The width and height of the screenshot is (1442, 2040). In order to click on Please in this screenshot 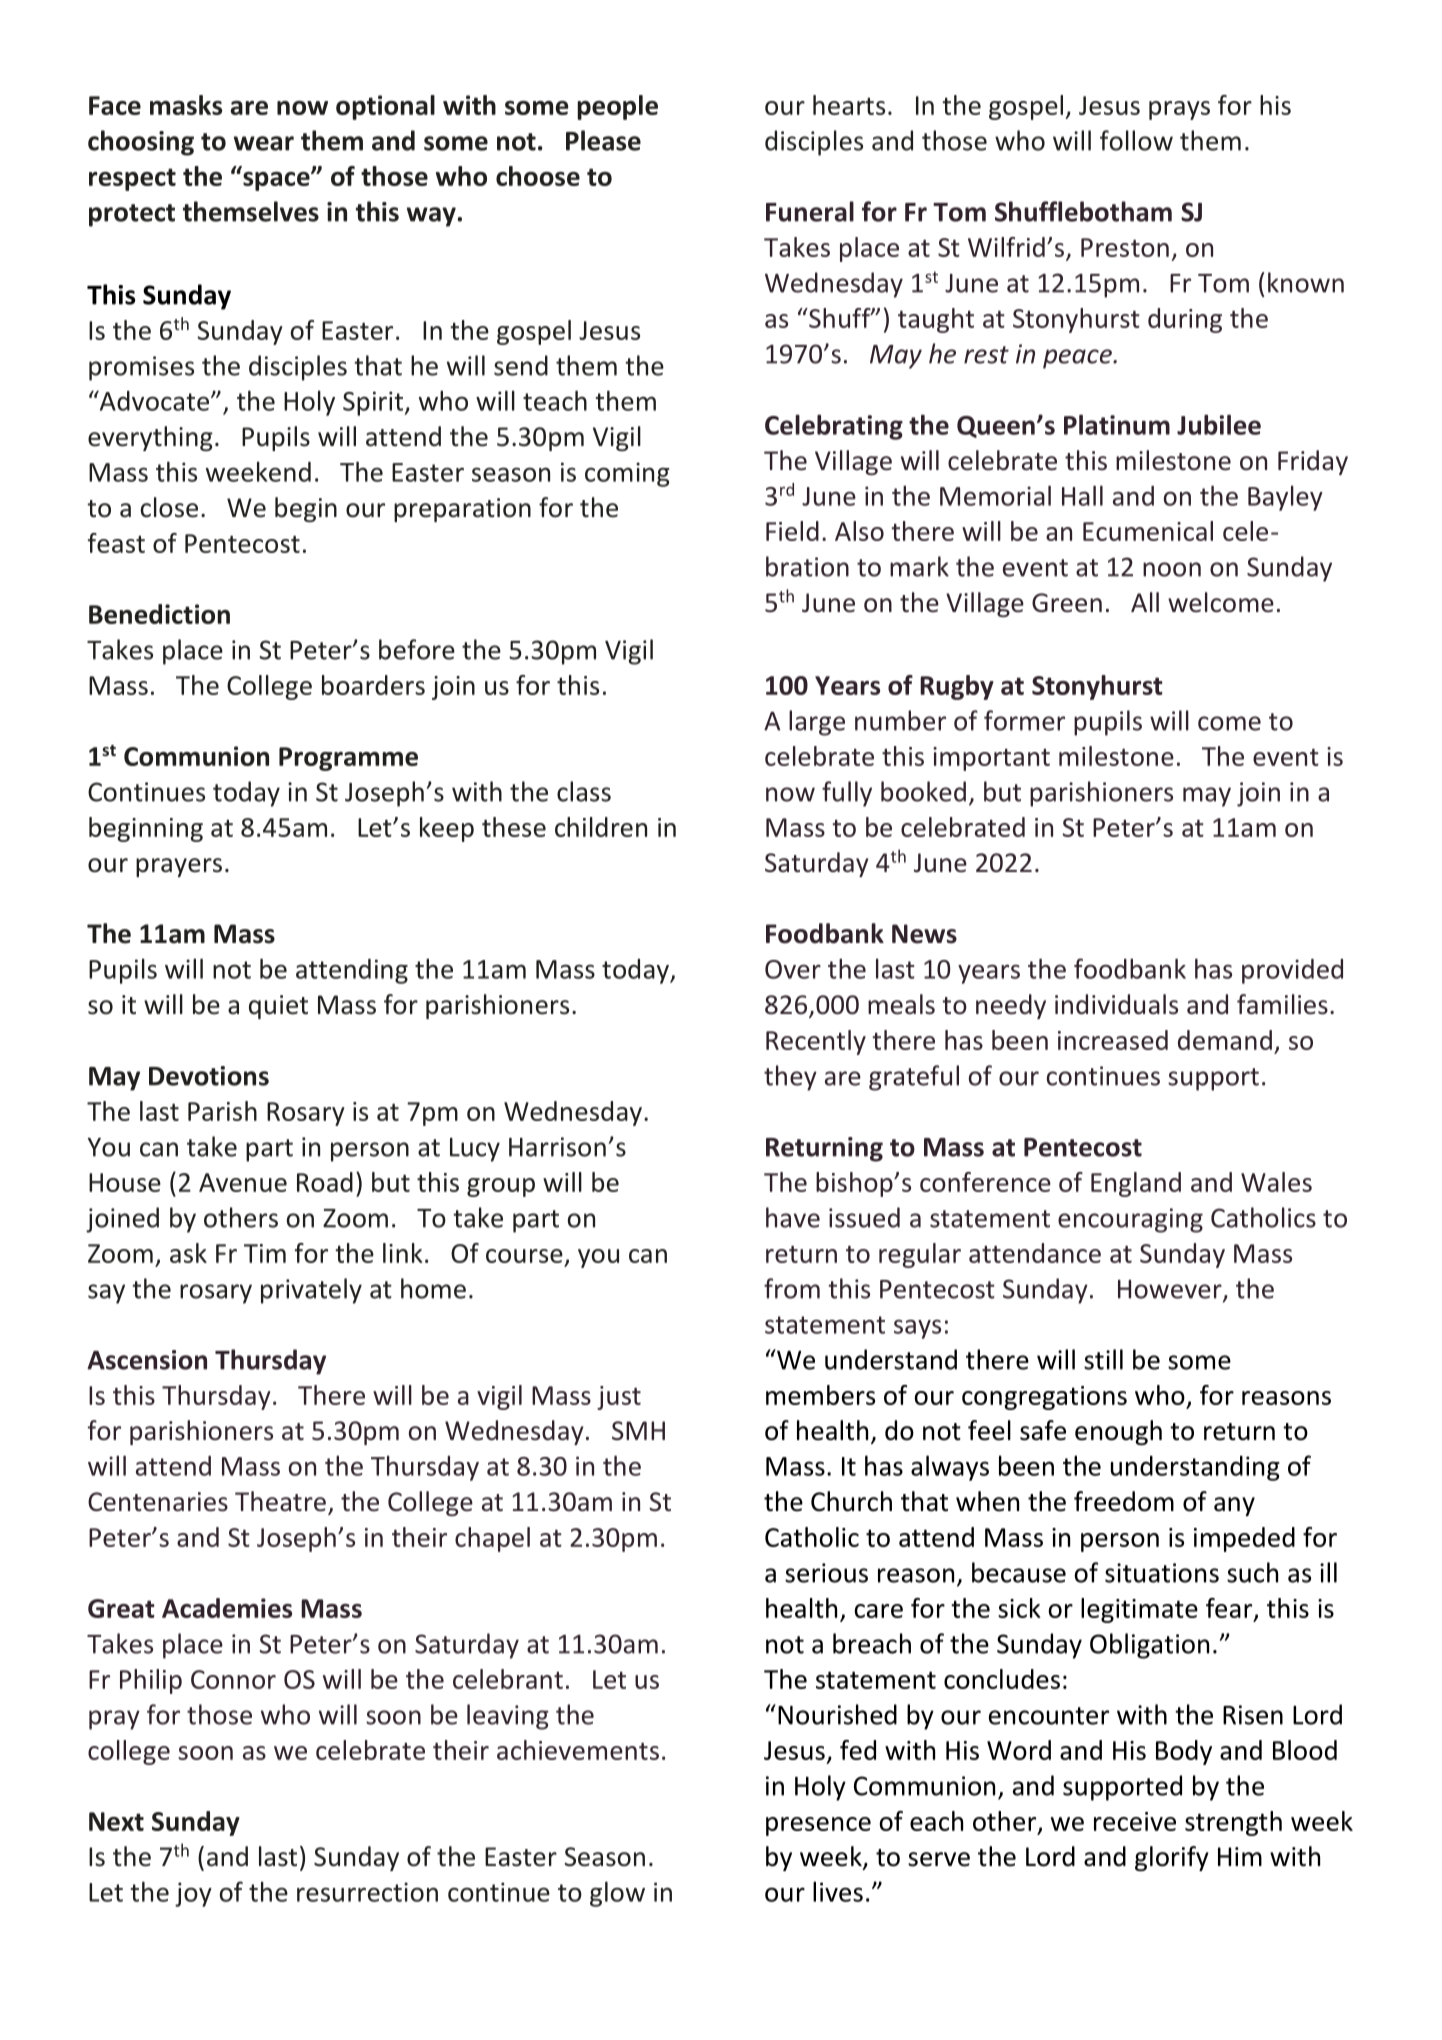, I will do `click(603, 140)`.
